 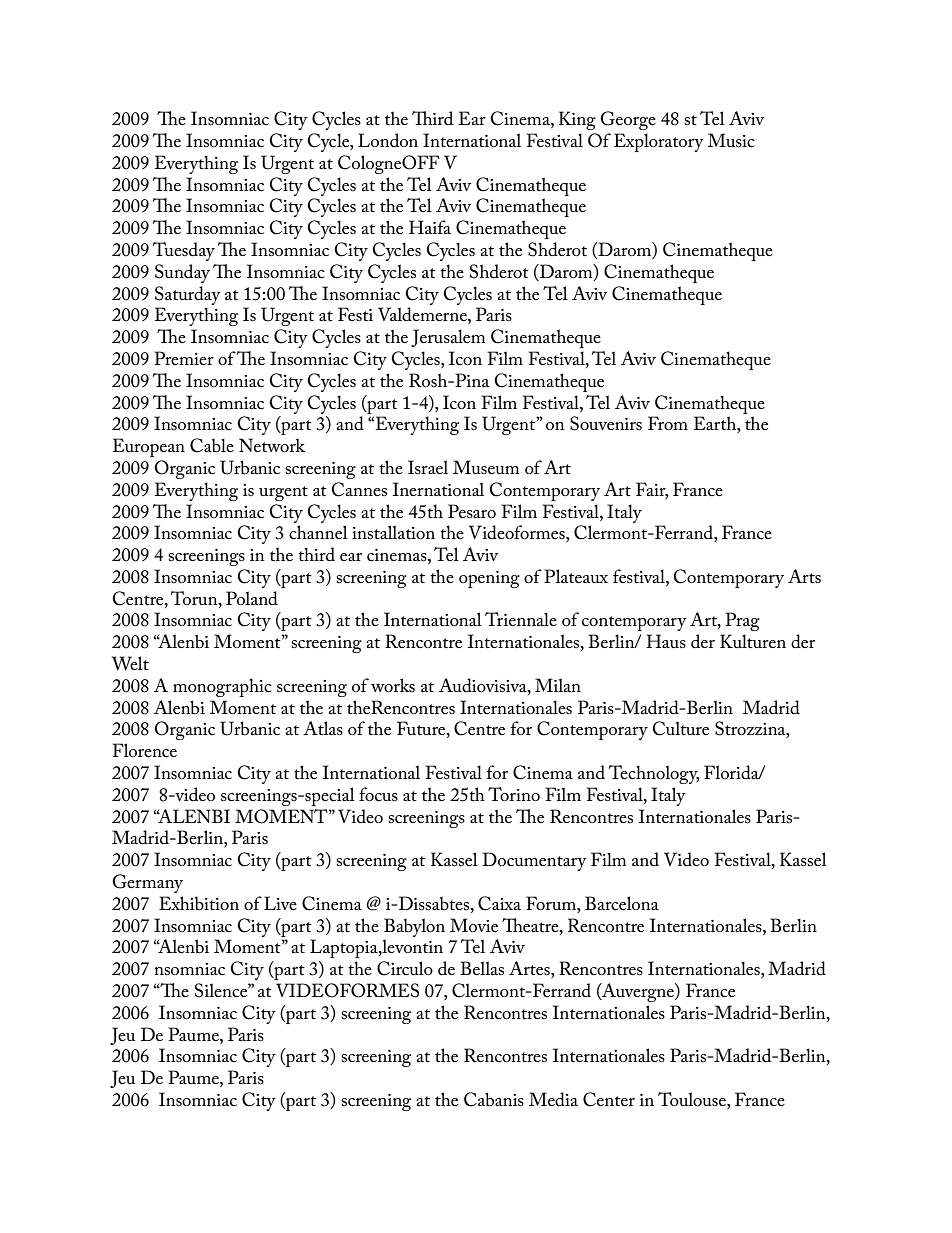 What do you see at coordinates (486, 467) in the screenshot?
I see `Museum` at bounding box center [486, 467].
